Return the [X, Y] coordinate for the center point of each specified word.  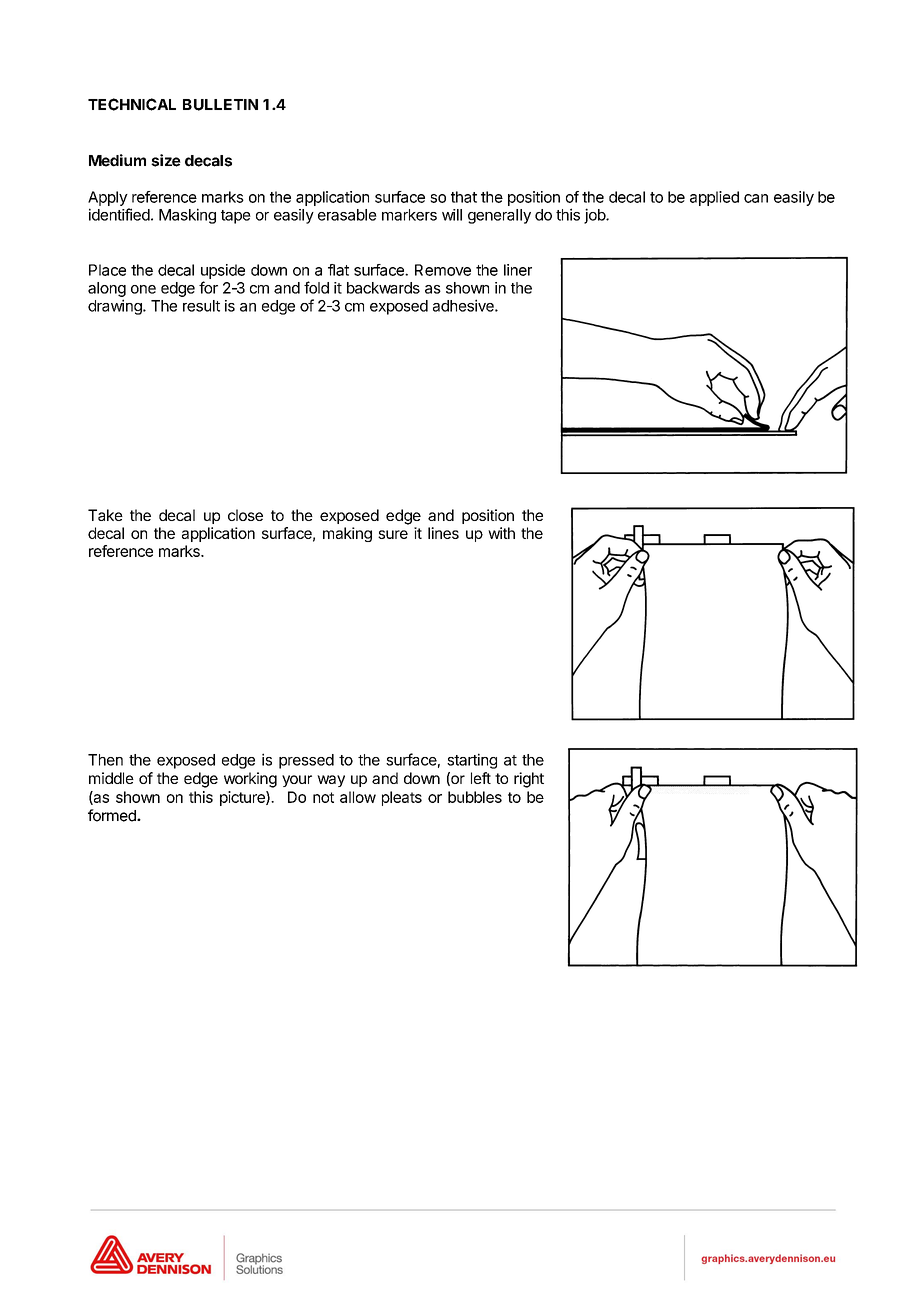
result [201, 306]
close [245, 515]
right [529, 780]
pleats [402, 798]
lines [443, 533]
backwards [383, 288]
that [464, 197]
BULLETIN [220, 105]
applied [714, 198]
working [250, 780]
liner [518, 270]
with [501, 533]
